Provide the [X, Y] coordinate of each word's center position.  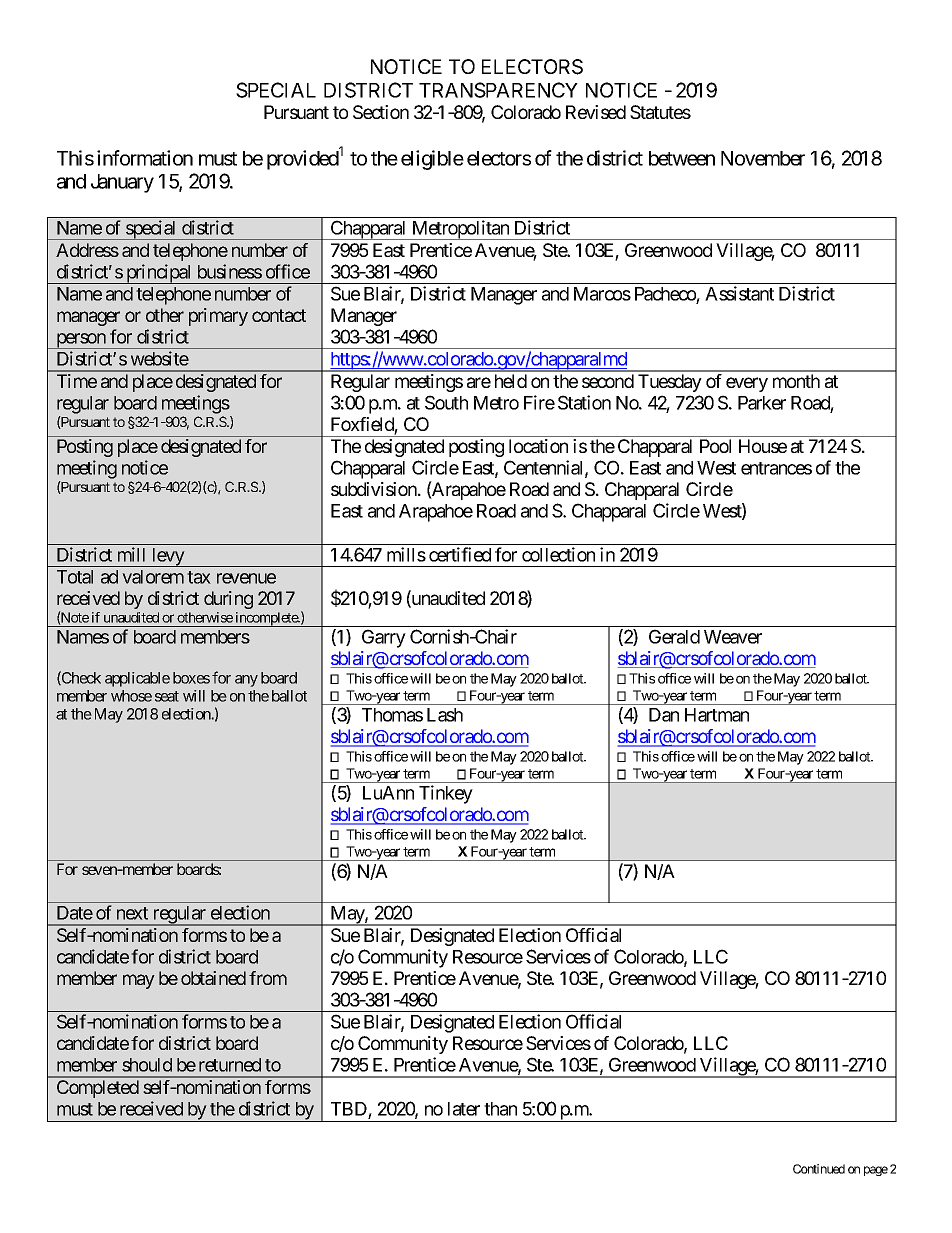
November [763, 158]
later [464, 1109]
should [147, 1065]
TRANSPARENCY [498, 90]
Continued [819, 1169]
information [145, 158]
